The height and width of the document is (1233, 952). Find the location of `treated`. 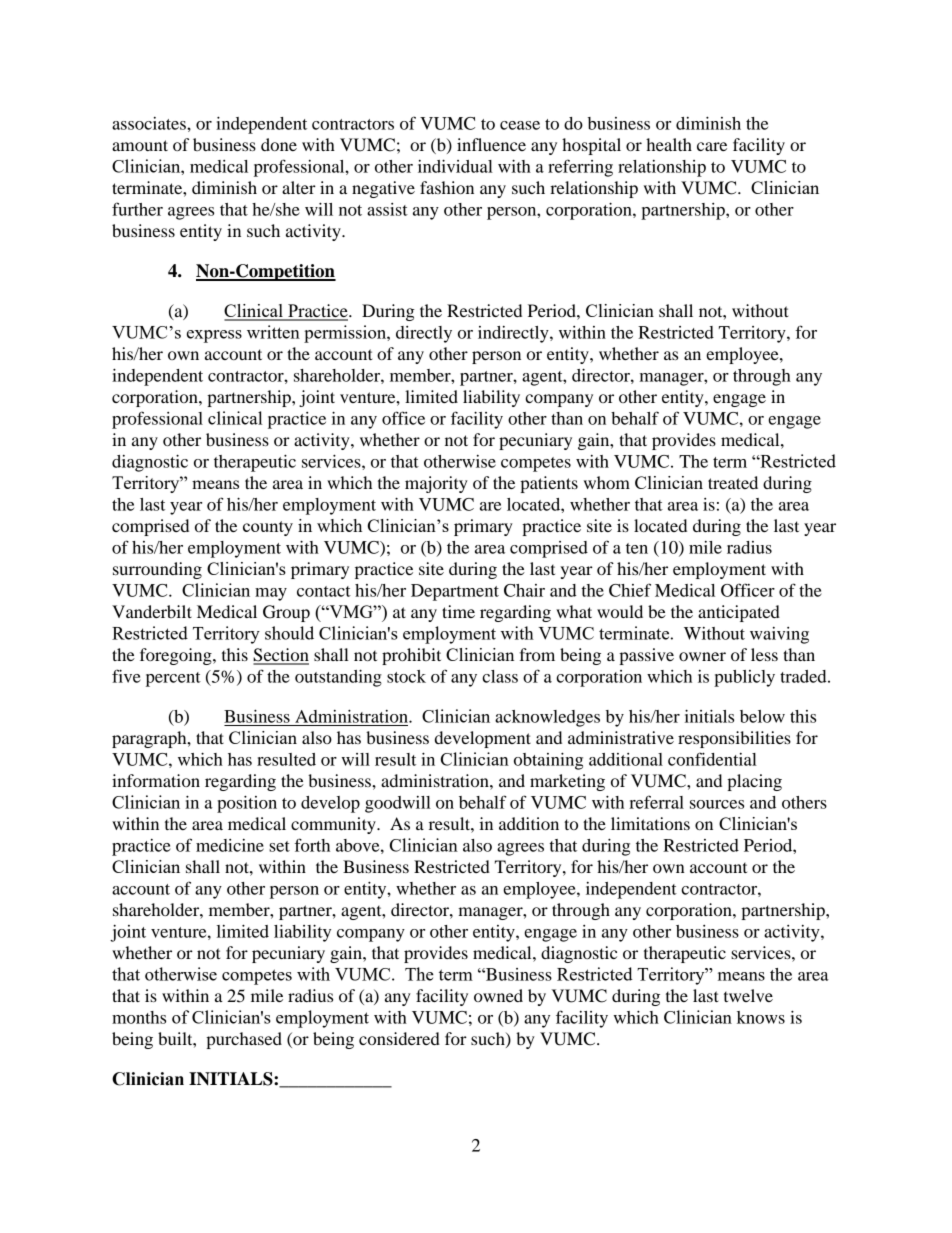

treated is located at coordinates (733, 482).
